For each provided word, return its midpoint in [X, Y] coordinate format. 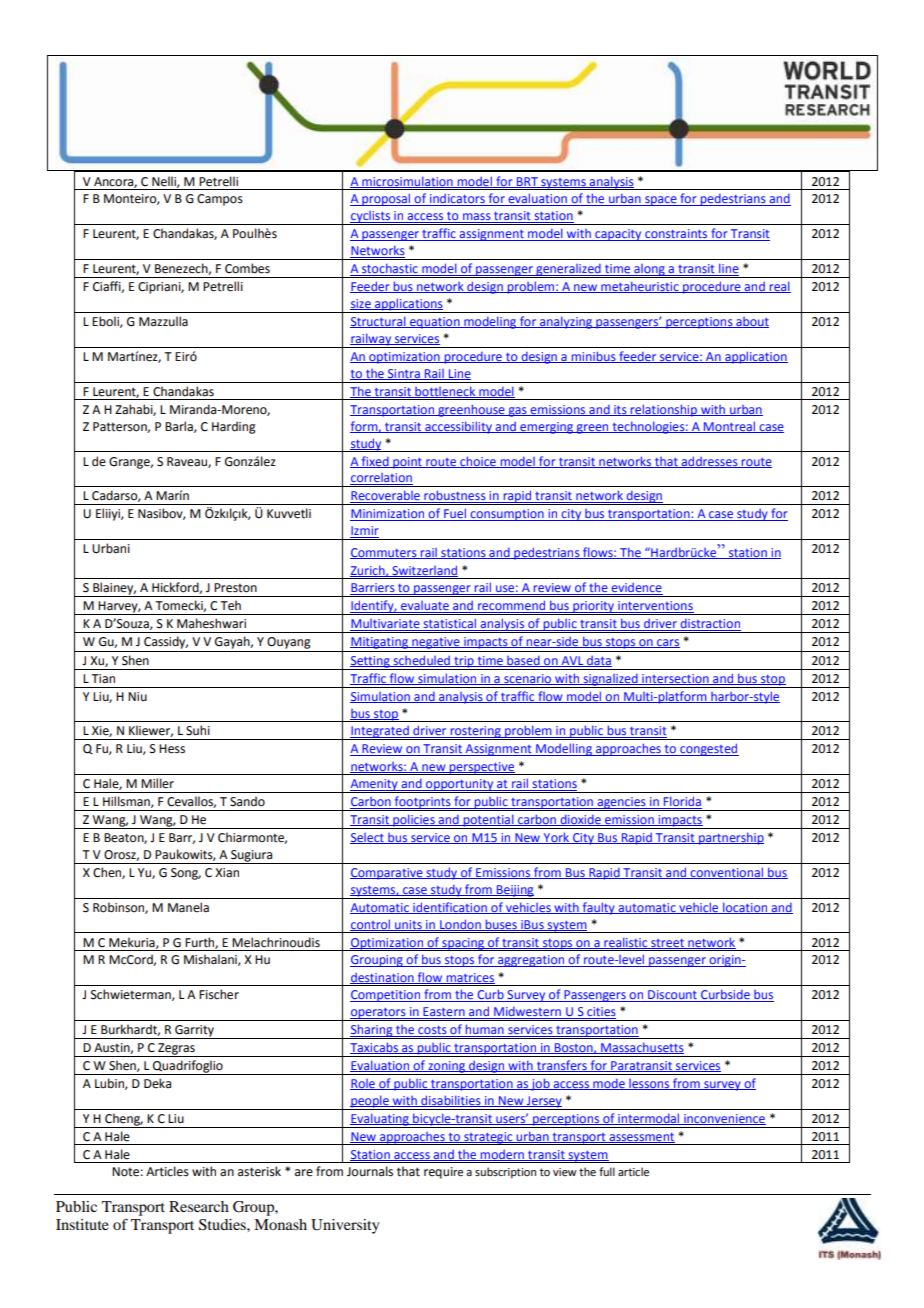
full [607, 1171]
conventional [726, 873]
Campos [220, 200]
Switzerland [424, 571]
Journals [370, 1171]
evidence [636, 588]
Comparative [387, 874]
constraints [676, 235]
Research [199, 1206]
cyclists [370, 218]
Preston [235, 588]
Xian [227, 873]
